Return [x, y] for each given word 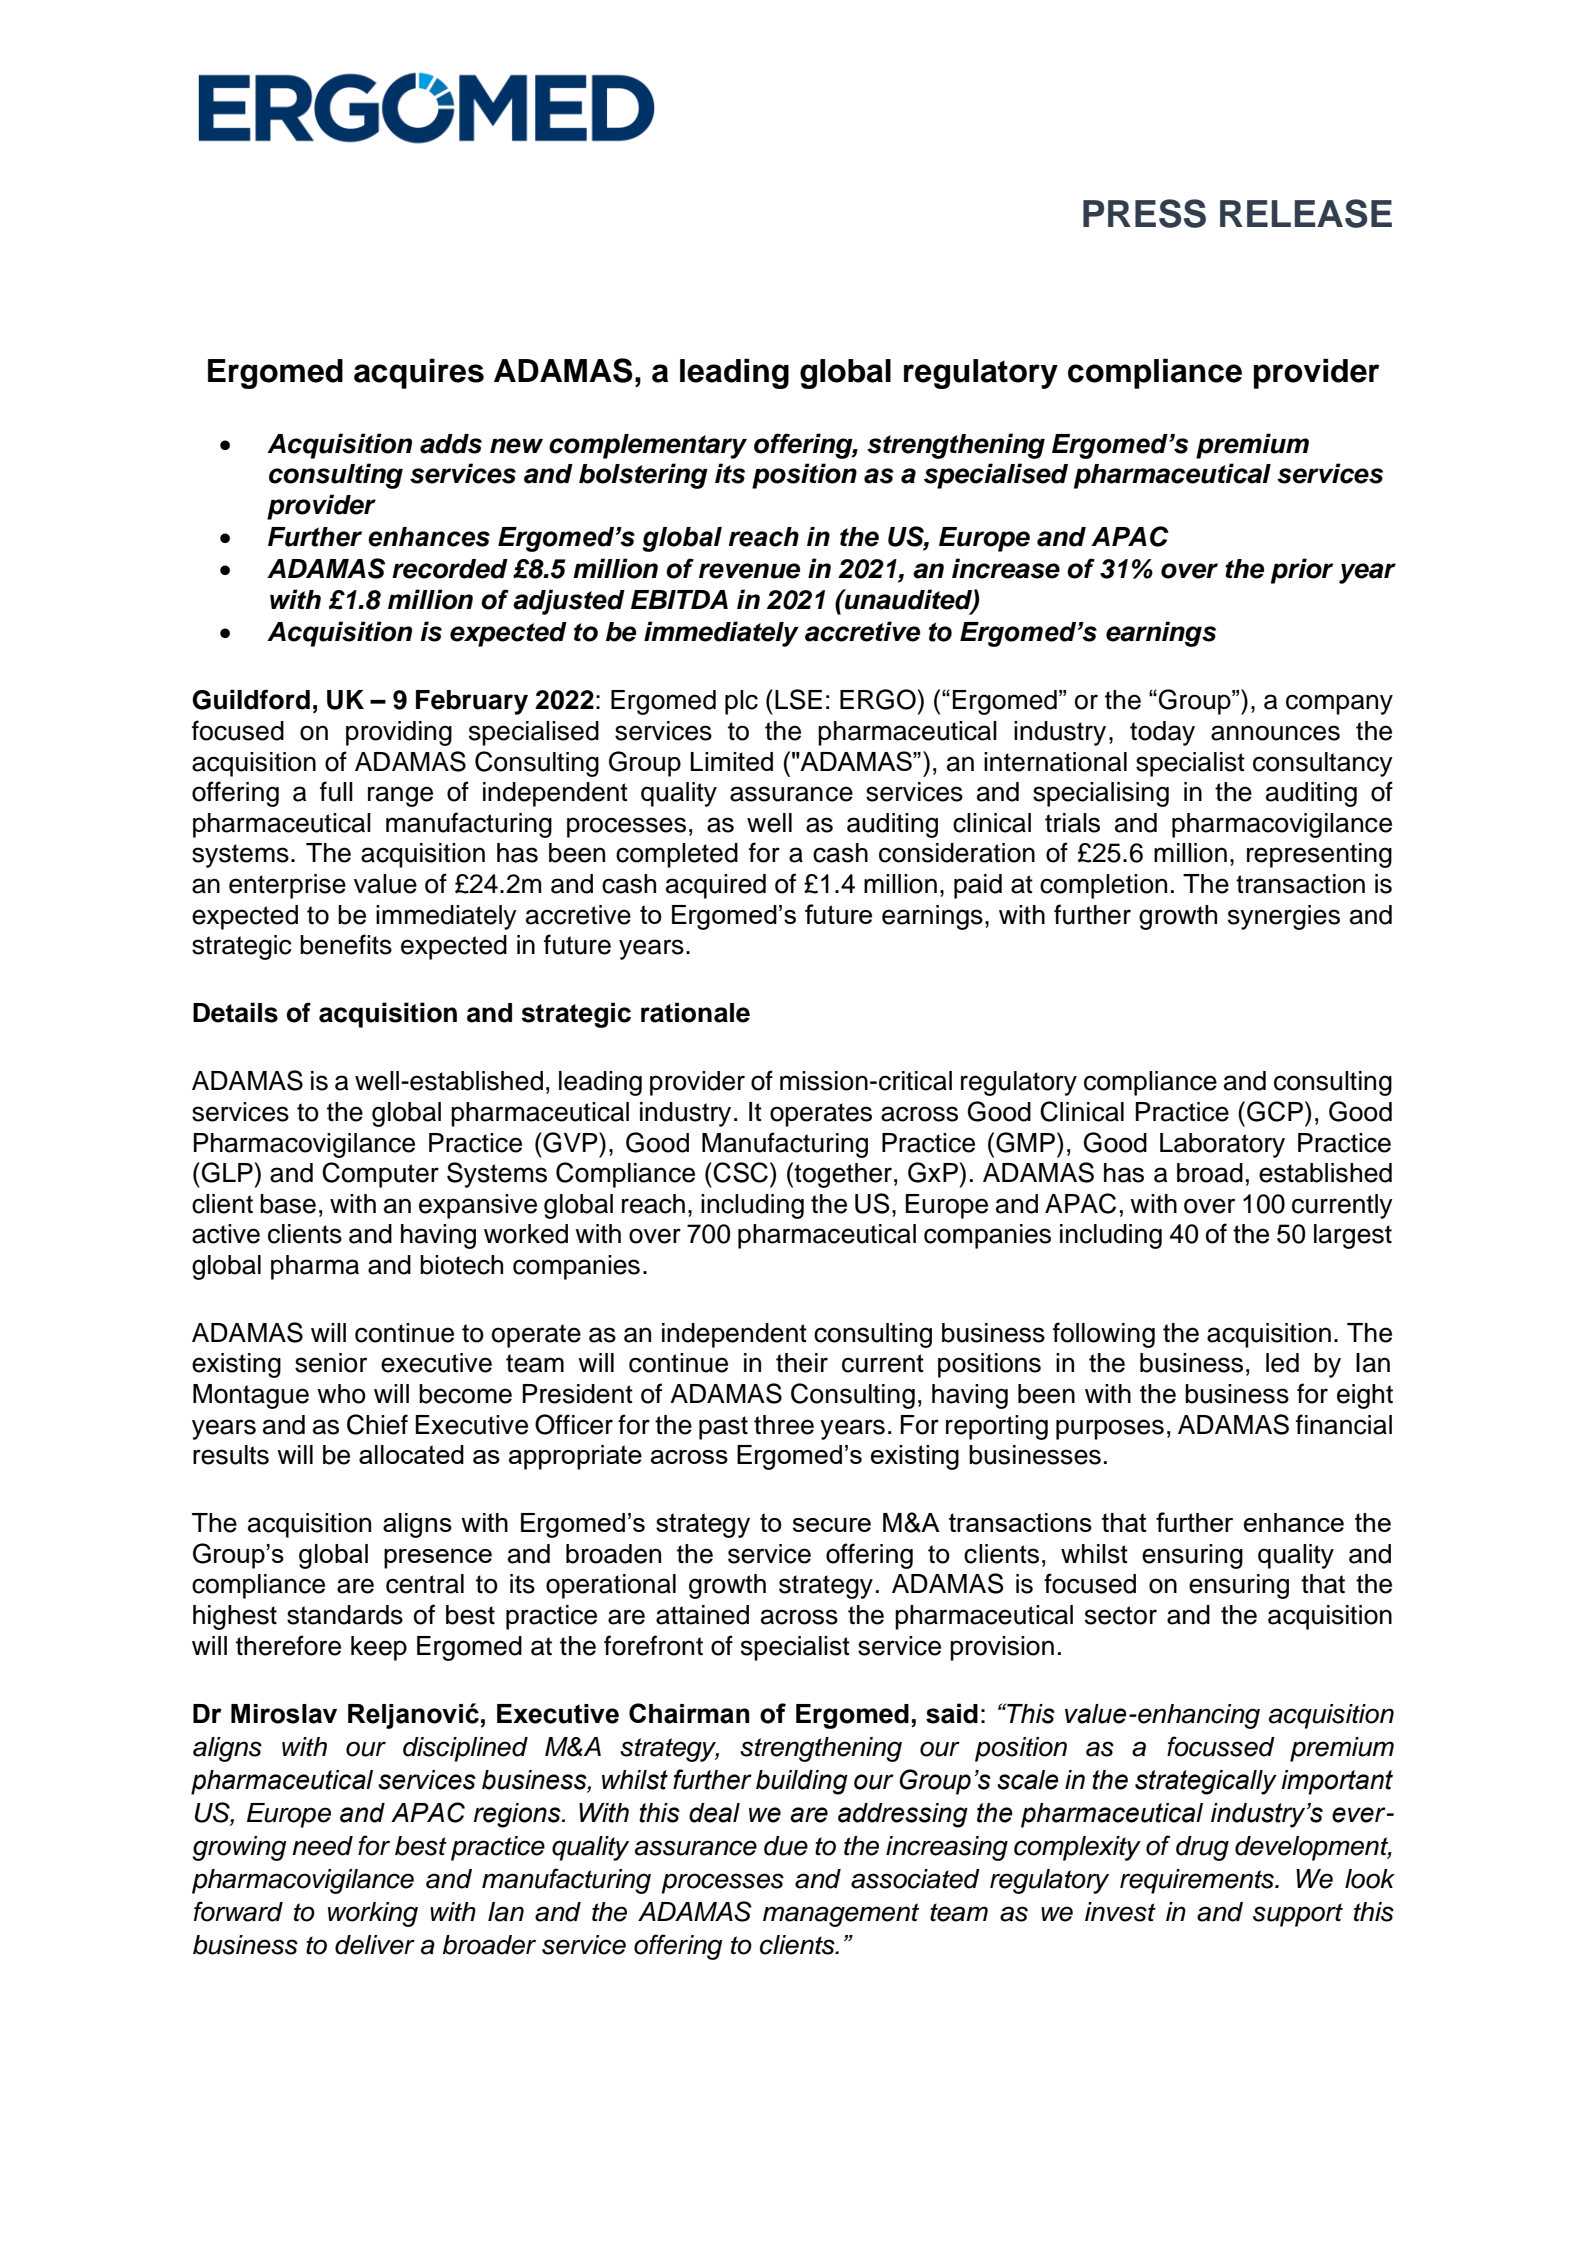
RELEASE [1306, 213]
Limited [732, 761]
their [802, 1363]
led [1282, 1363]
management [841, 1915]
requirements [1198, 1881]
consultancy [1323, 764]
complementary [648, 446]
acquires [419, 373]
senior [331, 1363]
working [373, 1914]
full [336, 791]
